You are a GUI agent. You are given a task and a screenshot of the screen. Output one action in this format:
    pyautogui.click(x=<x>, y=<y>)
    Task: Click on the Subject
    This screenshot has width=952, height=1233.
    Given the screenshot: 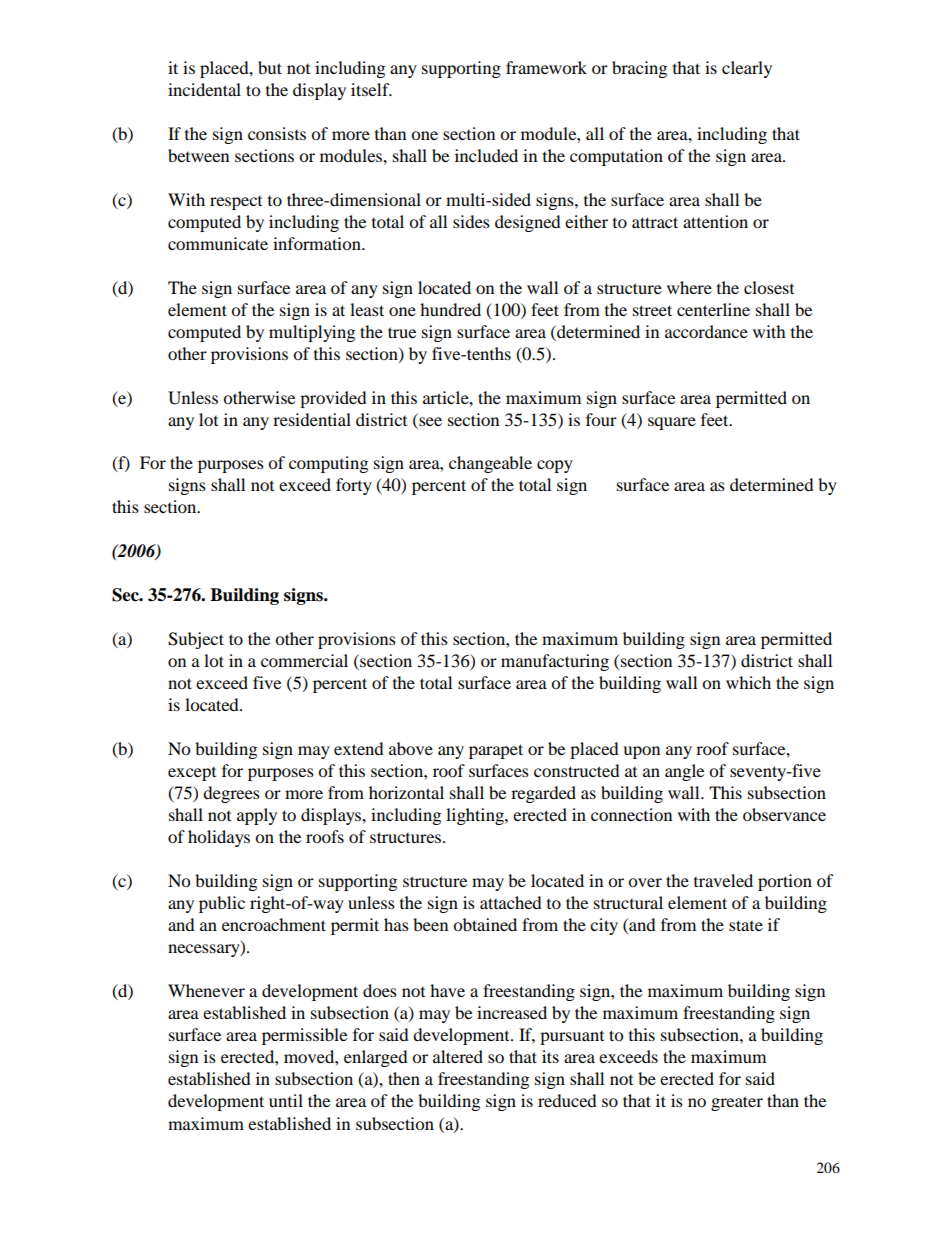 What is the action you would take?
    pyautogui.click(x=196, y=640)
